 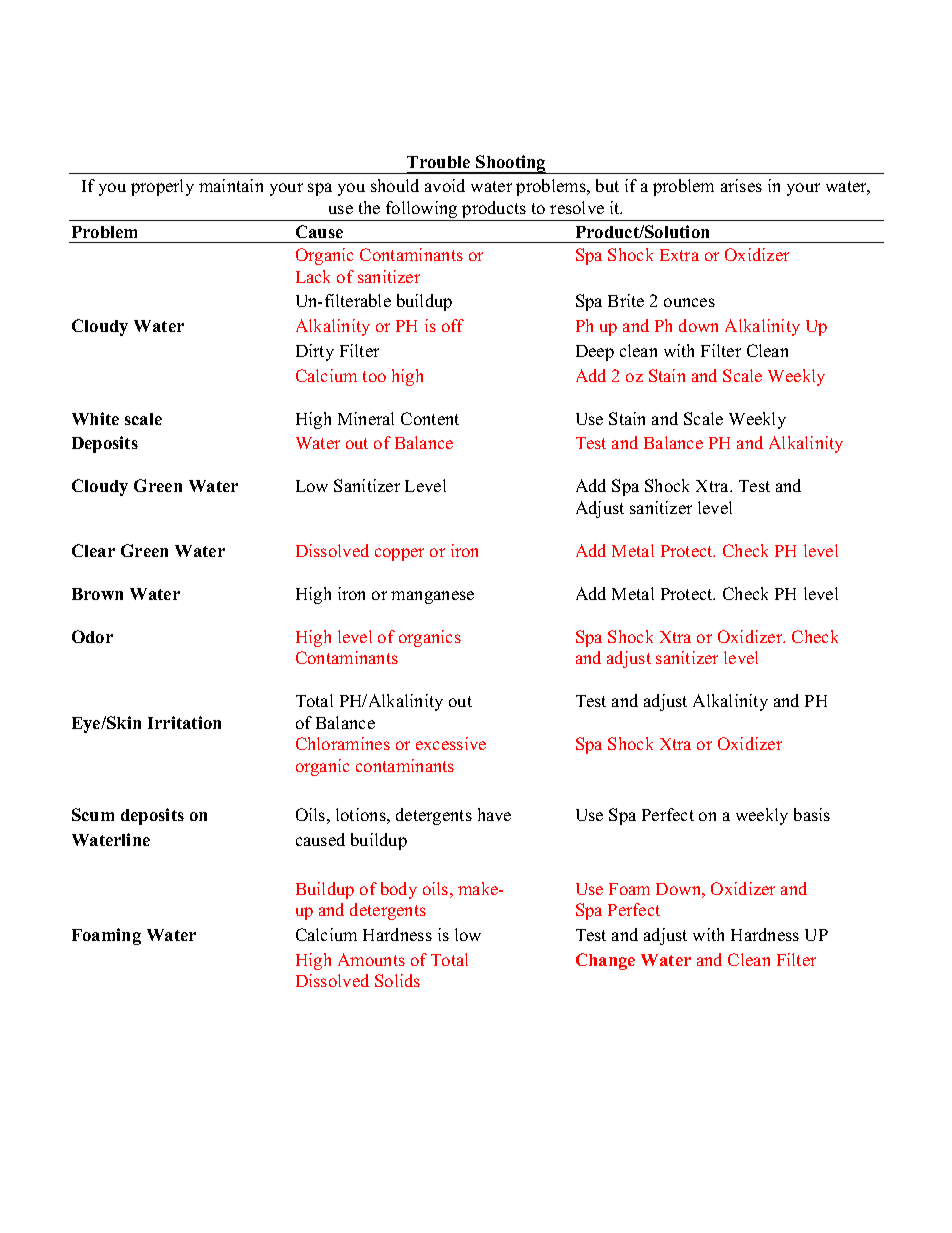 What do you see at coordinates (397, 980) in the screenshot?
I see `Solids` at bounding box center [397, 980].
